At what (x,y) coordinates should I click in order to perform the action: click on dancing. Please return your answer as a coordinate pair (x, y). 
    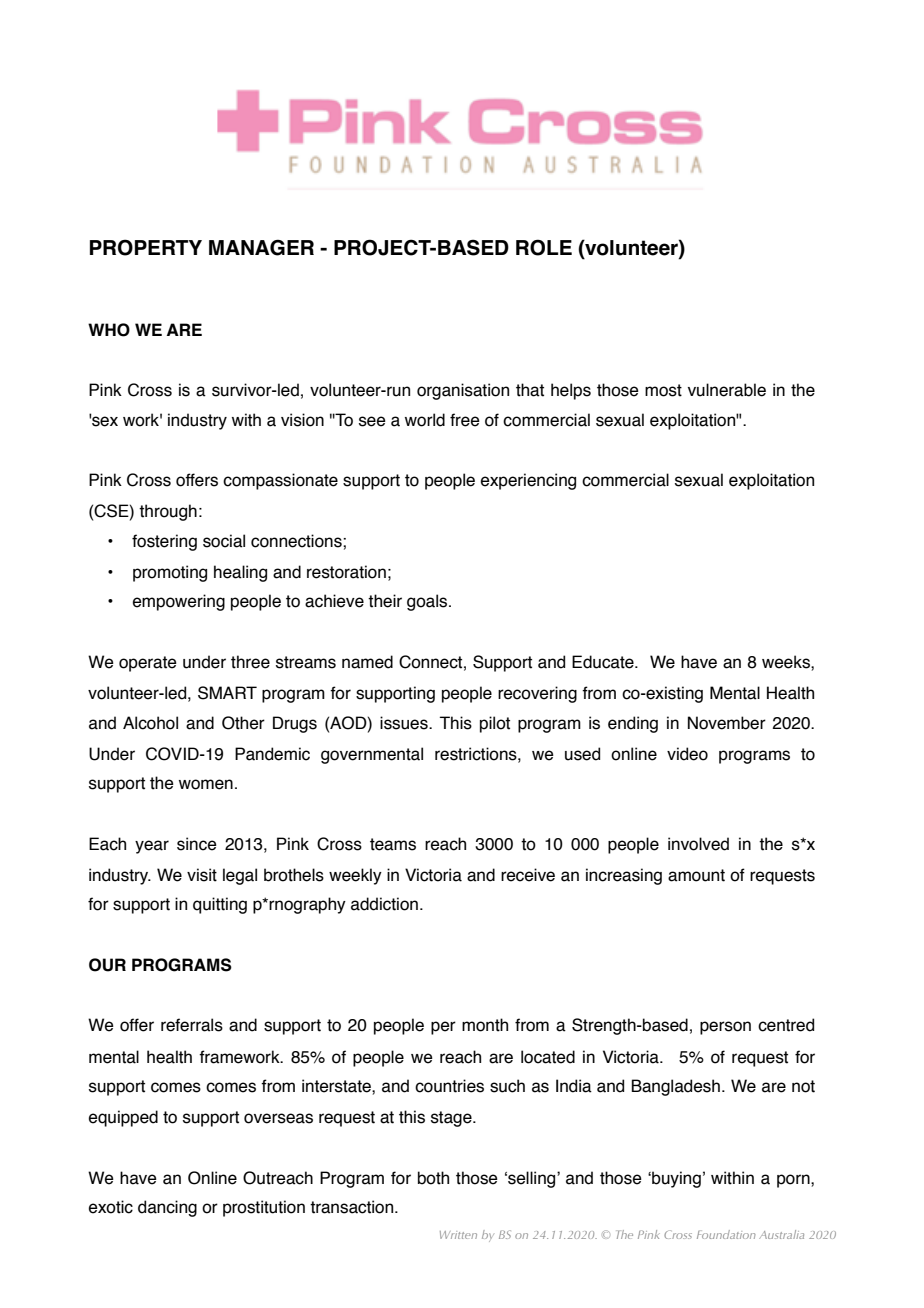
    Looking at the image, I should click on (167, 1208).
